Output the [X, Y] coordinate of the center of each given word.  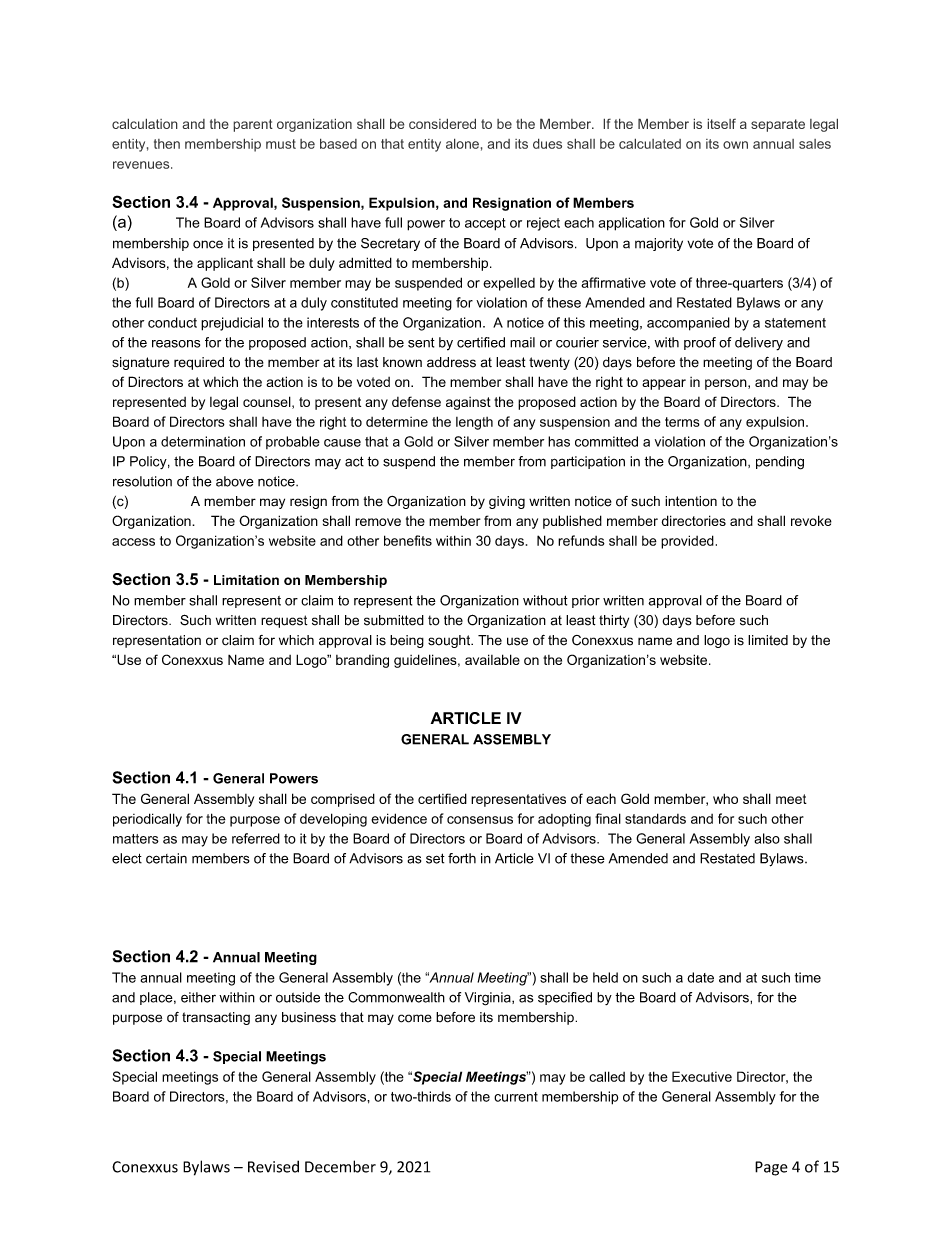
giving [507, 502]
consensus [480, 820]
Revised [273, 1166]
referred [256, 838]
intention [691, 501]
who [725, 798]
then [167, 144]
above [235, 481]
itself [721, 123]
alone [462, 143]
